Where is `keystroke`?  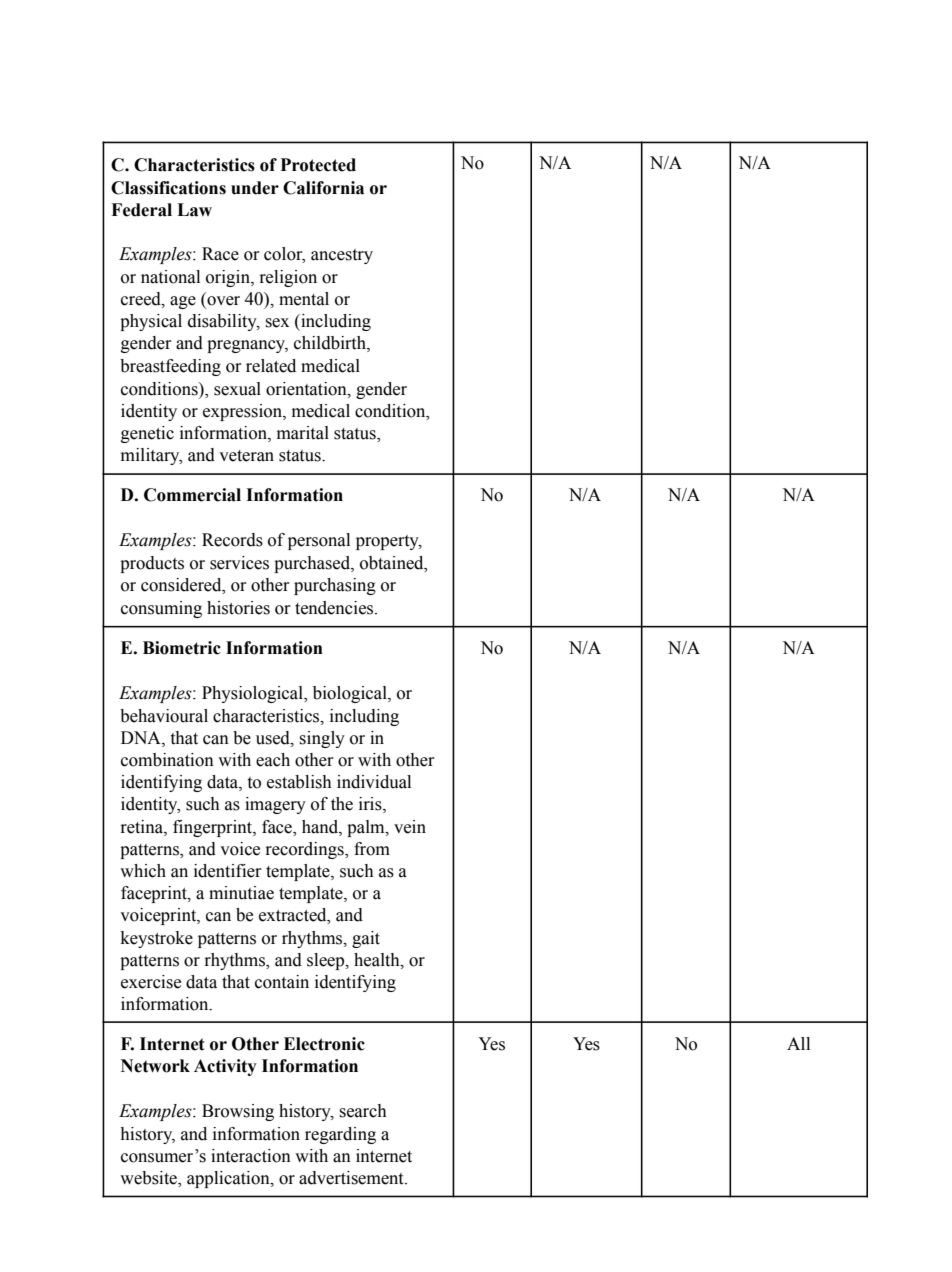
keystroke is located at coordinates (157, 939).
